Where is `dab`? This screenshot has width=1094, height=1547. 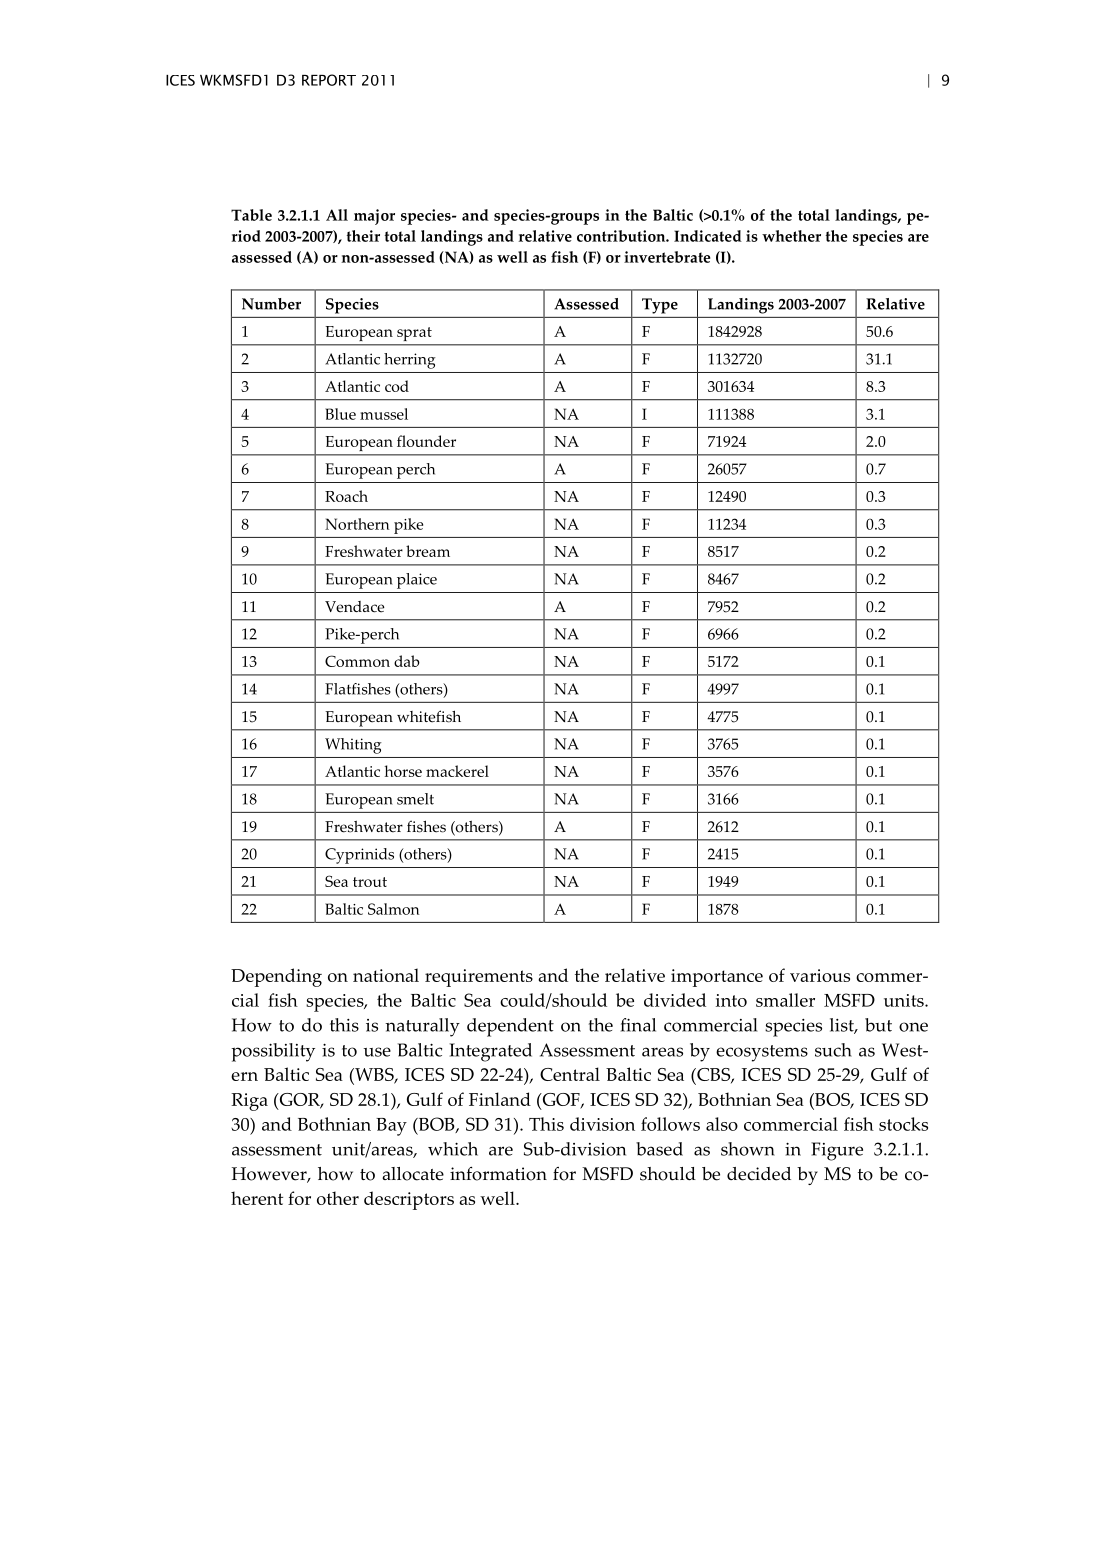
dab is located at coordinates (407, 661).
